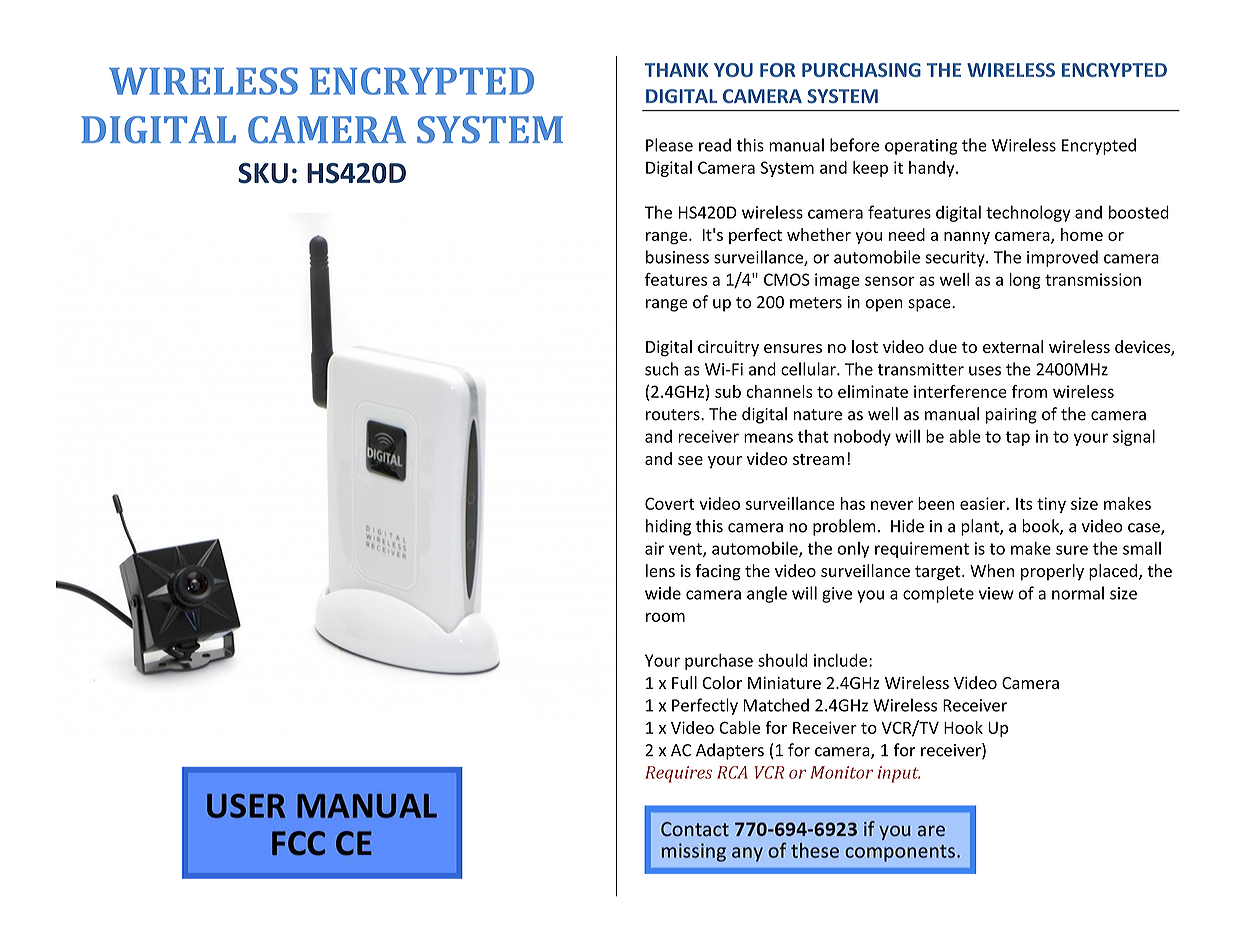 This screenshot has width=1233, height=952. I want to click on business, so click(677, 257).
